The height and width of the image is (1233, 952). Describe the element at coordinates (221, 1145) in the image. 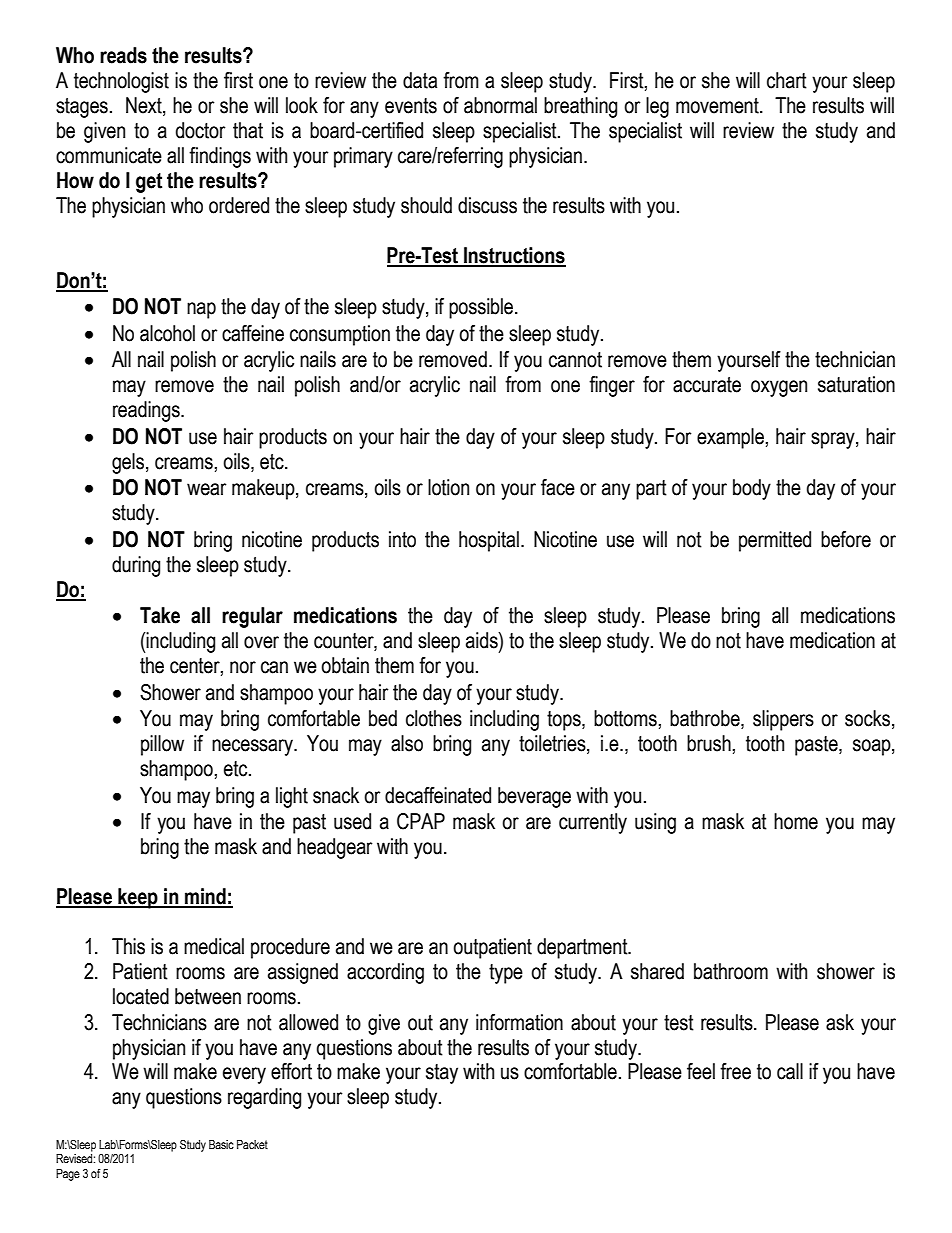

I see `Basic` at that location.
